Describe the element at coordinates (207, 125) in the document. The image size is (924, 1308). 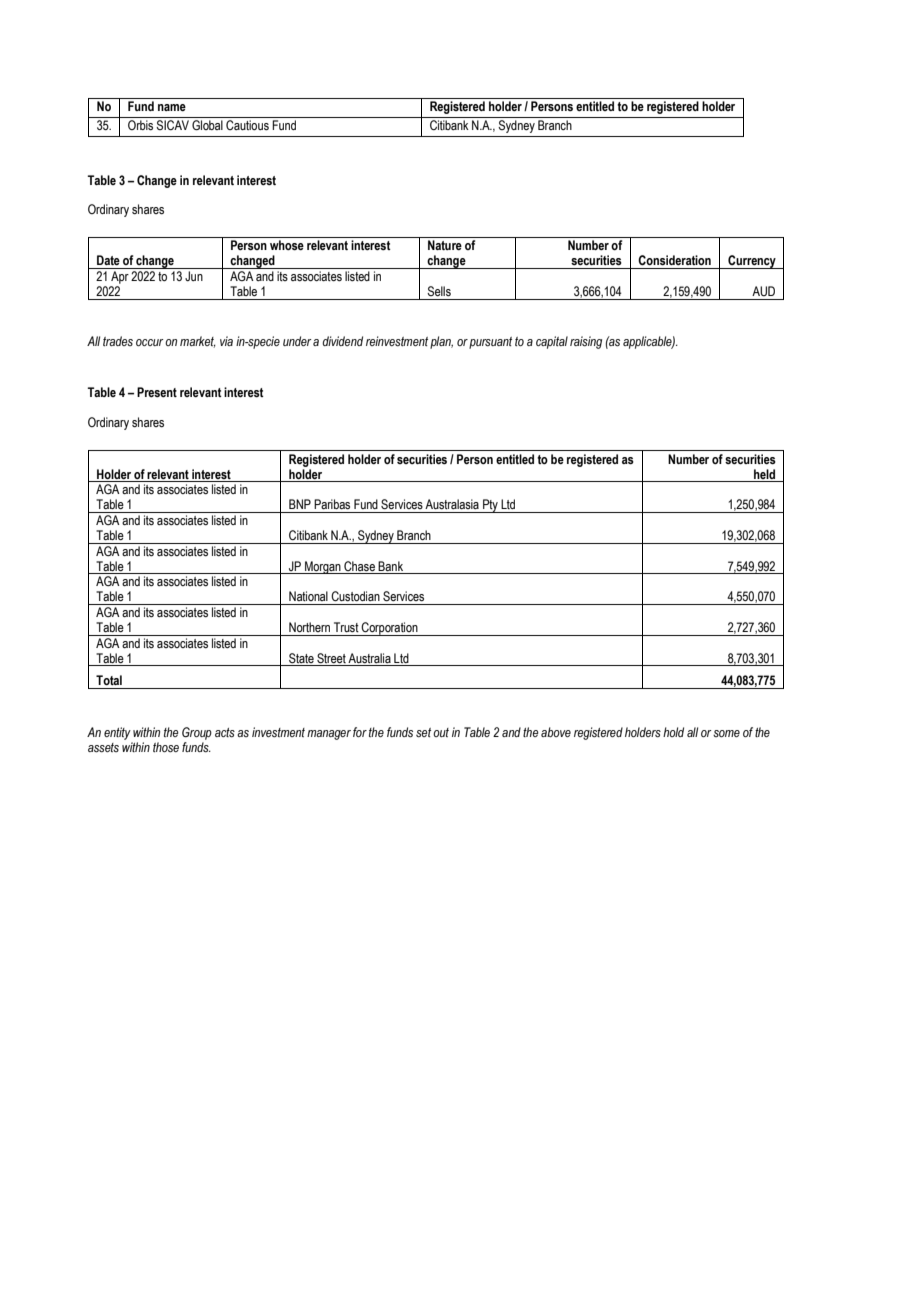
I see `Global` at that location.
